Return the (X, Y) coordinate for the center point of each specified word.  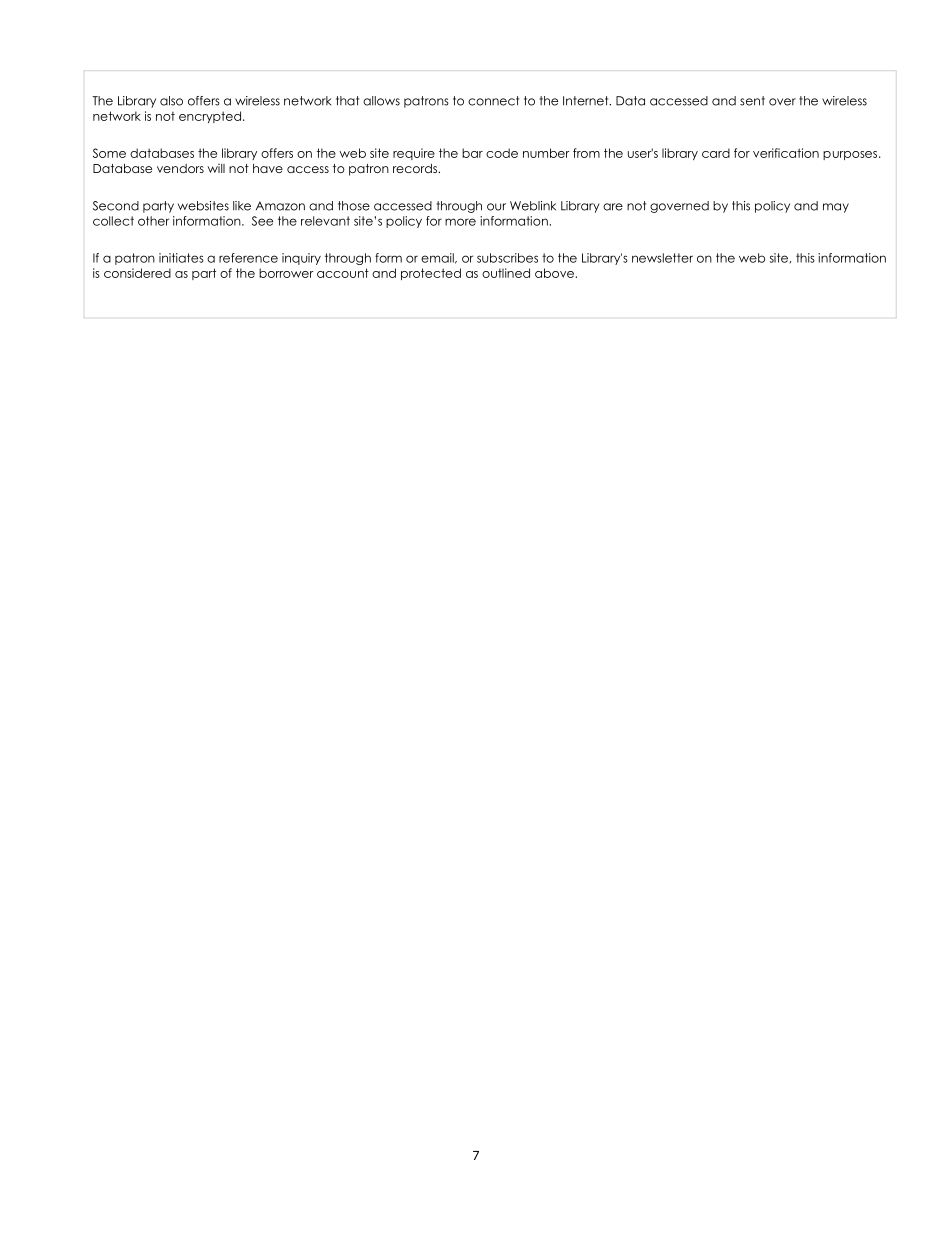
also (171, 101)
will (216, 168)
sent (752, 101)
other (153, 221)
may (836, 208)
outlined (506, 273)
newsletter (662, 258)
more (460, 222)
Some (109, 153)
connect (493, 101)
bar (472, 153)
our (496, 207)
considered (137, 273)
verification (786, 153)
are (613, 207)
